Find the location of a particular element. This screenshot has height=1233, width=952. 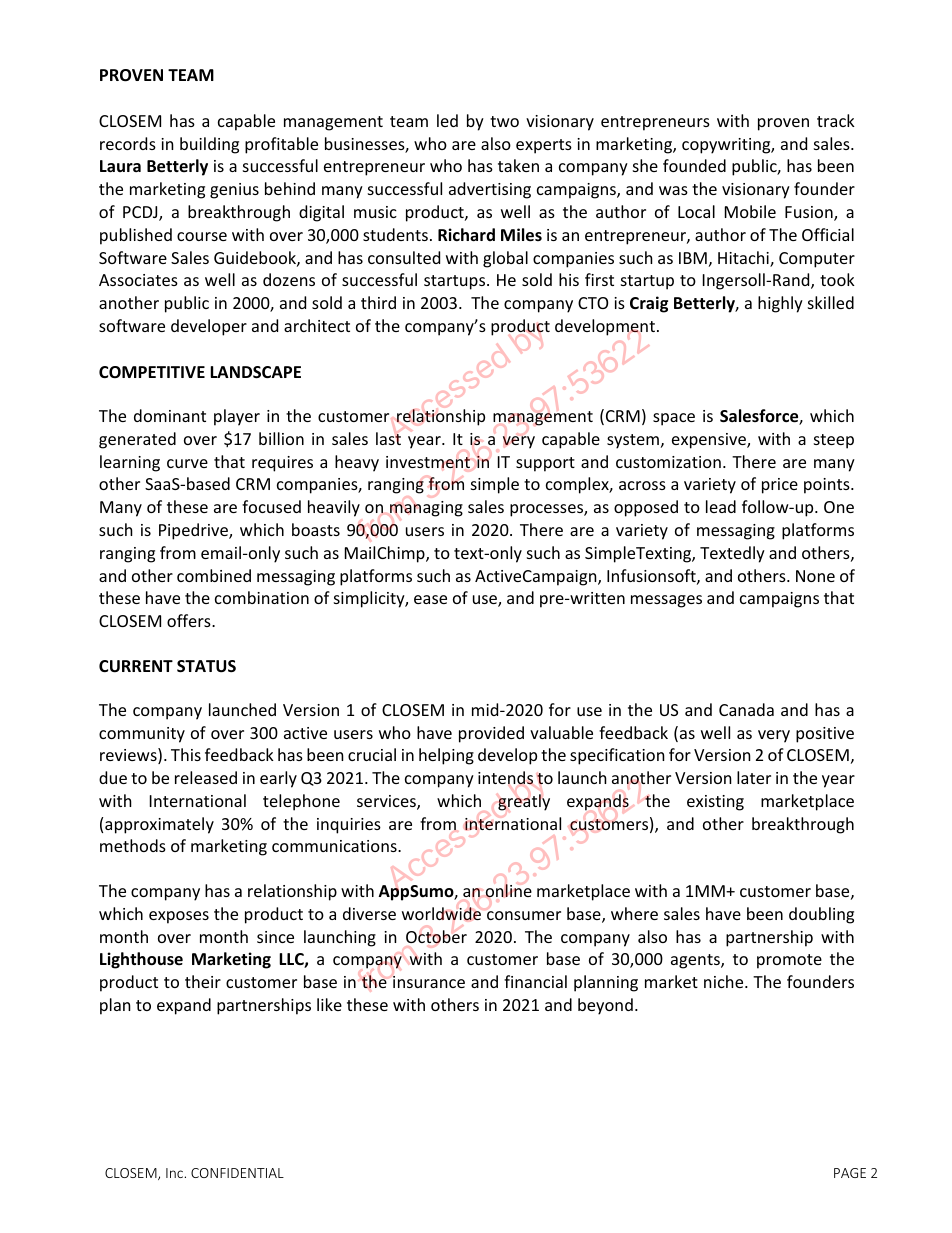

CONFIDENTIAL is located at coordinates (237, 1173).
